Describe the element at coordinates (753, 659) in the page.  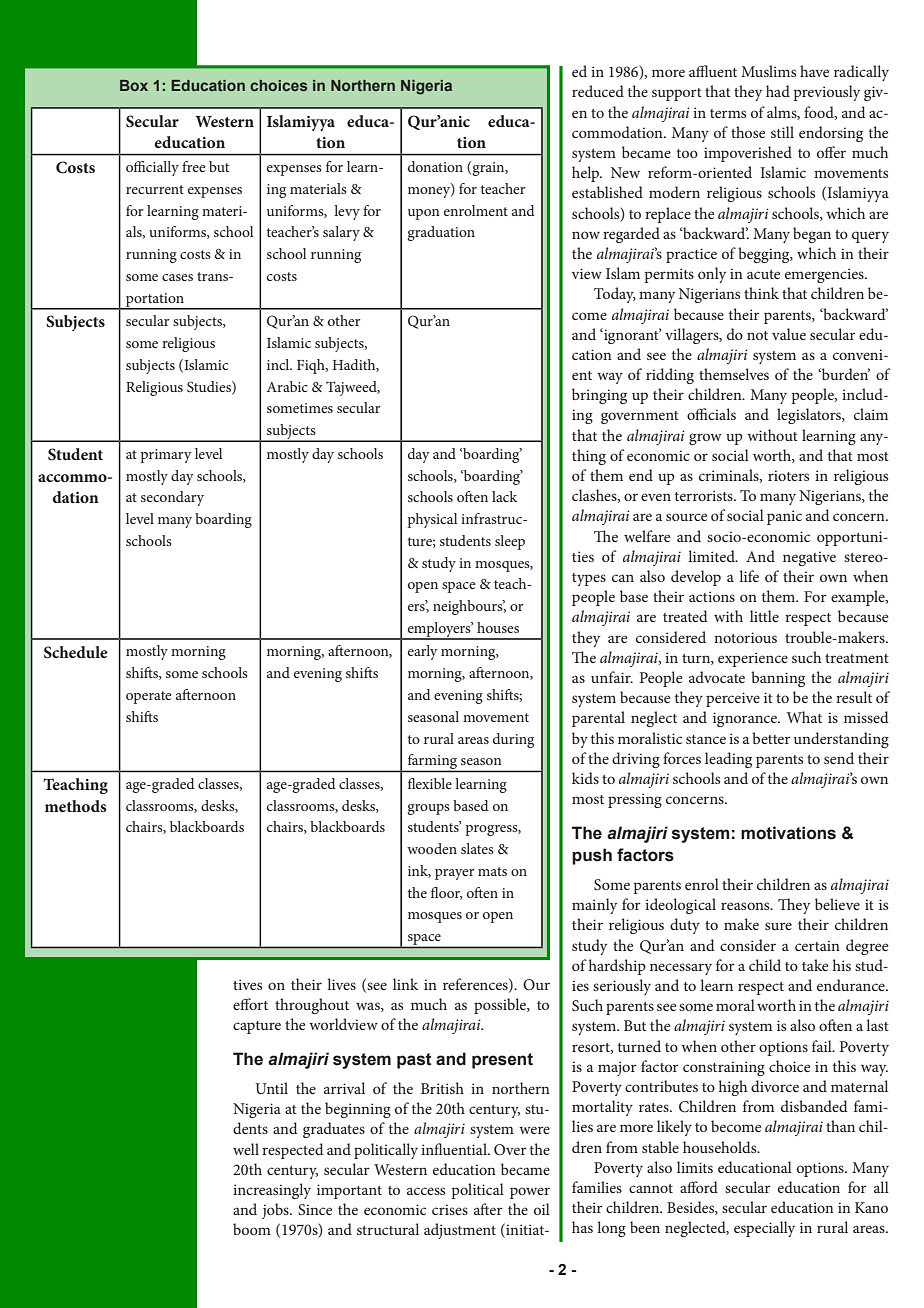
I see `experience` at that location.
